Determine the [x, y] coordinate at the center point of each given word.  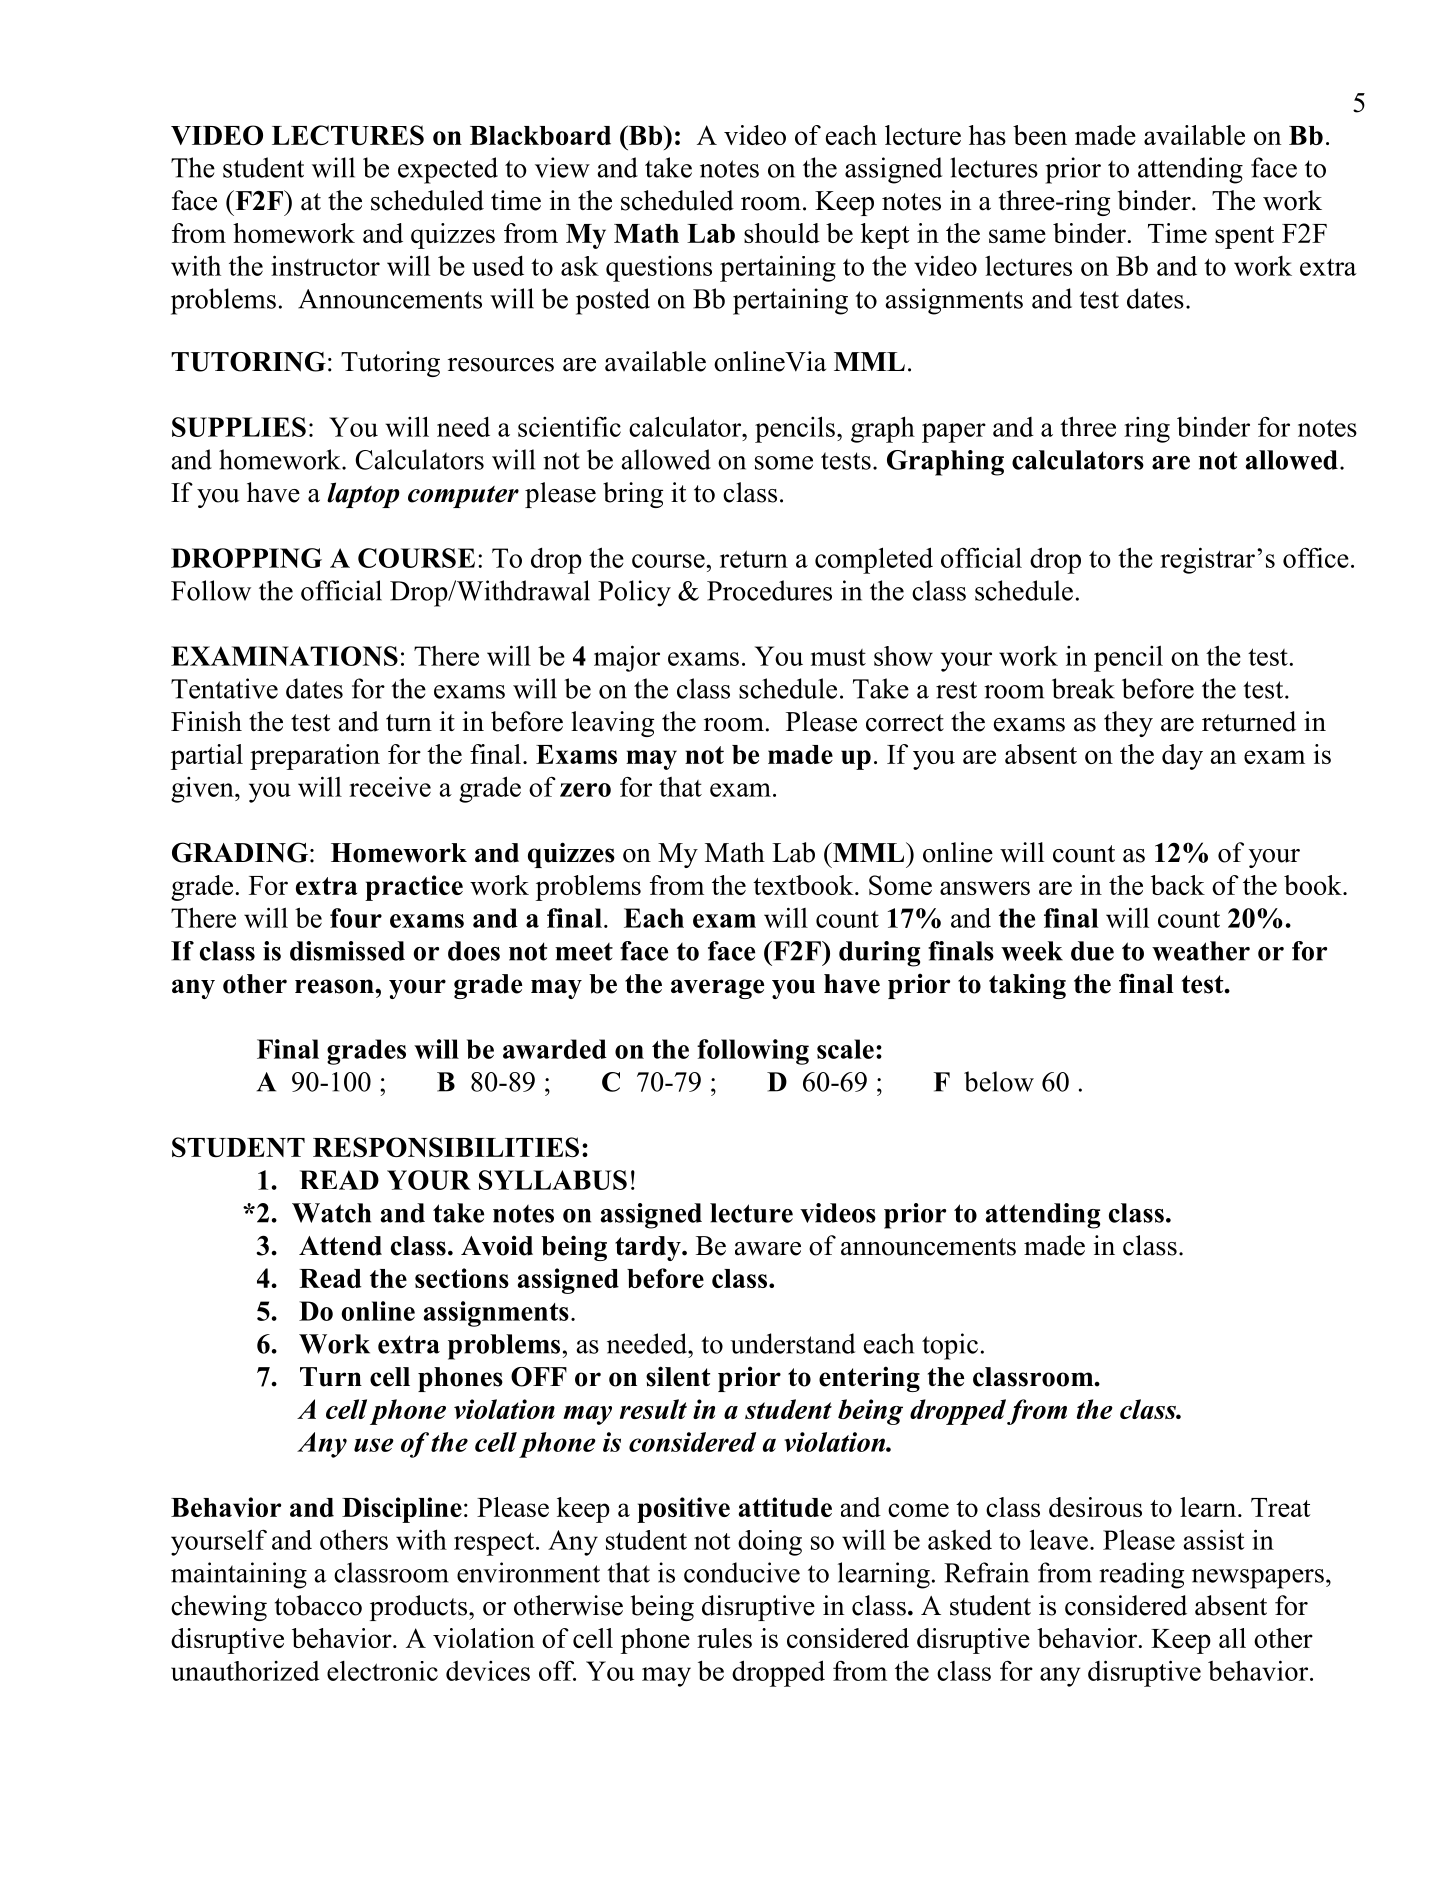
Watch [331, 1213]
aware [768, 1249]
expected [448, 170]
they [1128, 724]
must [838, 657]
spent [1244, 237]
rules [724, 1638]
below [999, 1081]
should [782, 233]
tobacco [318, 1605]
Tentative [224, 688]
